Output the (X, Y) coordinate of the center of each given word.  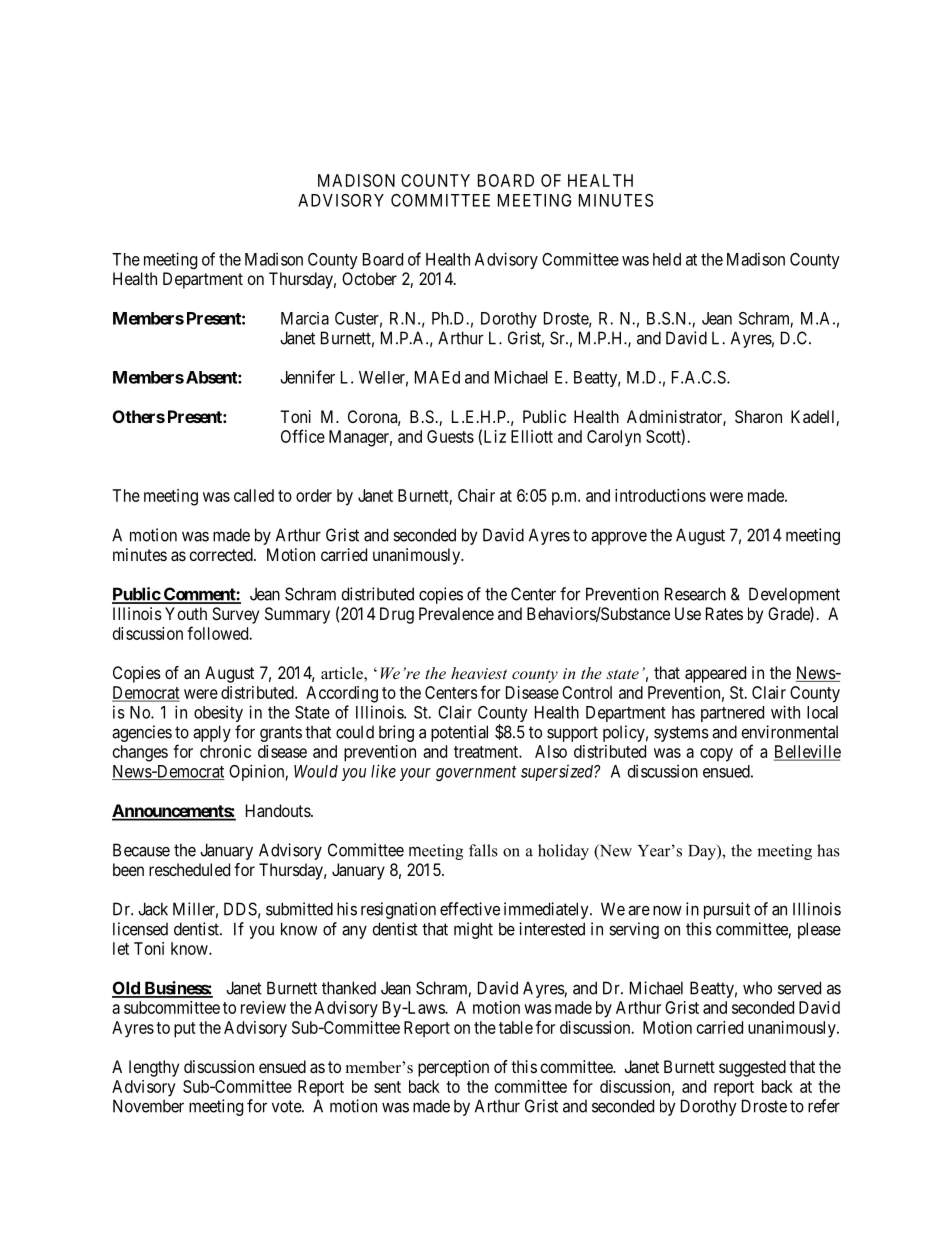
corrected (222, 554)
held (667, 259)
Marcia (305, 318)
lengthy (154, 1068)
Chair (476, 495)
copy (716, 755)
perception (453, 1068)
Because (141, 850)
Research (695, 594)
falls (483, 850)
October (369, 278)
